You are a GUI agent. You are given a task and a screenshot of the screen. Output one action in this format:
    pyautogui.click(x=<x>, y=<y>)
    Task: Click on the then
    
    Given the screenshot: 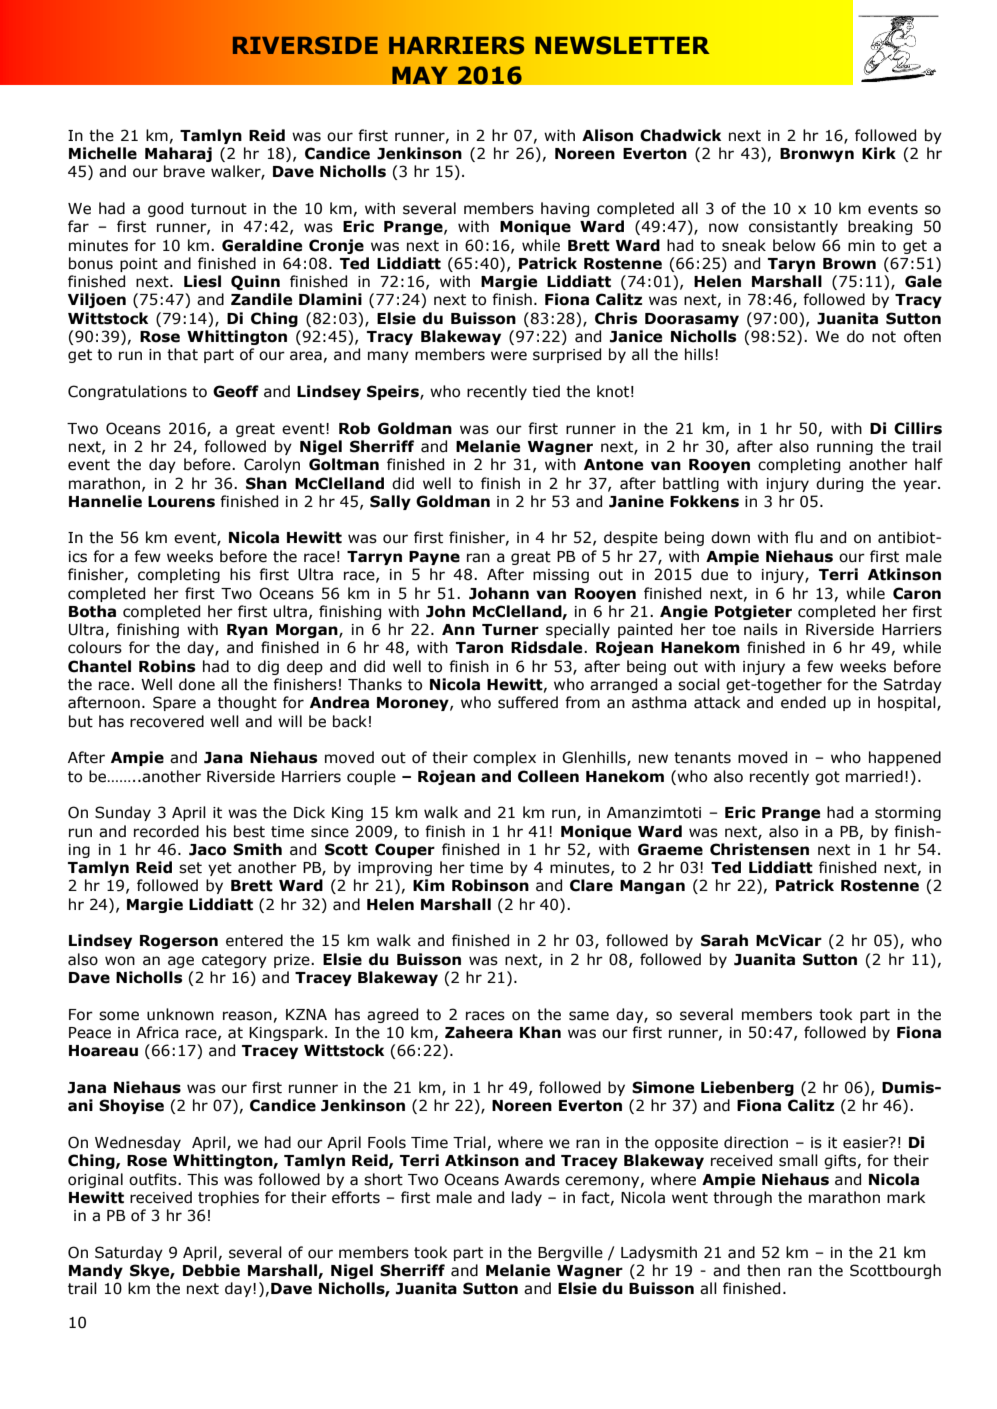 What is the action you would take?
    pyautogui.click(x=763, y=1270)
